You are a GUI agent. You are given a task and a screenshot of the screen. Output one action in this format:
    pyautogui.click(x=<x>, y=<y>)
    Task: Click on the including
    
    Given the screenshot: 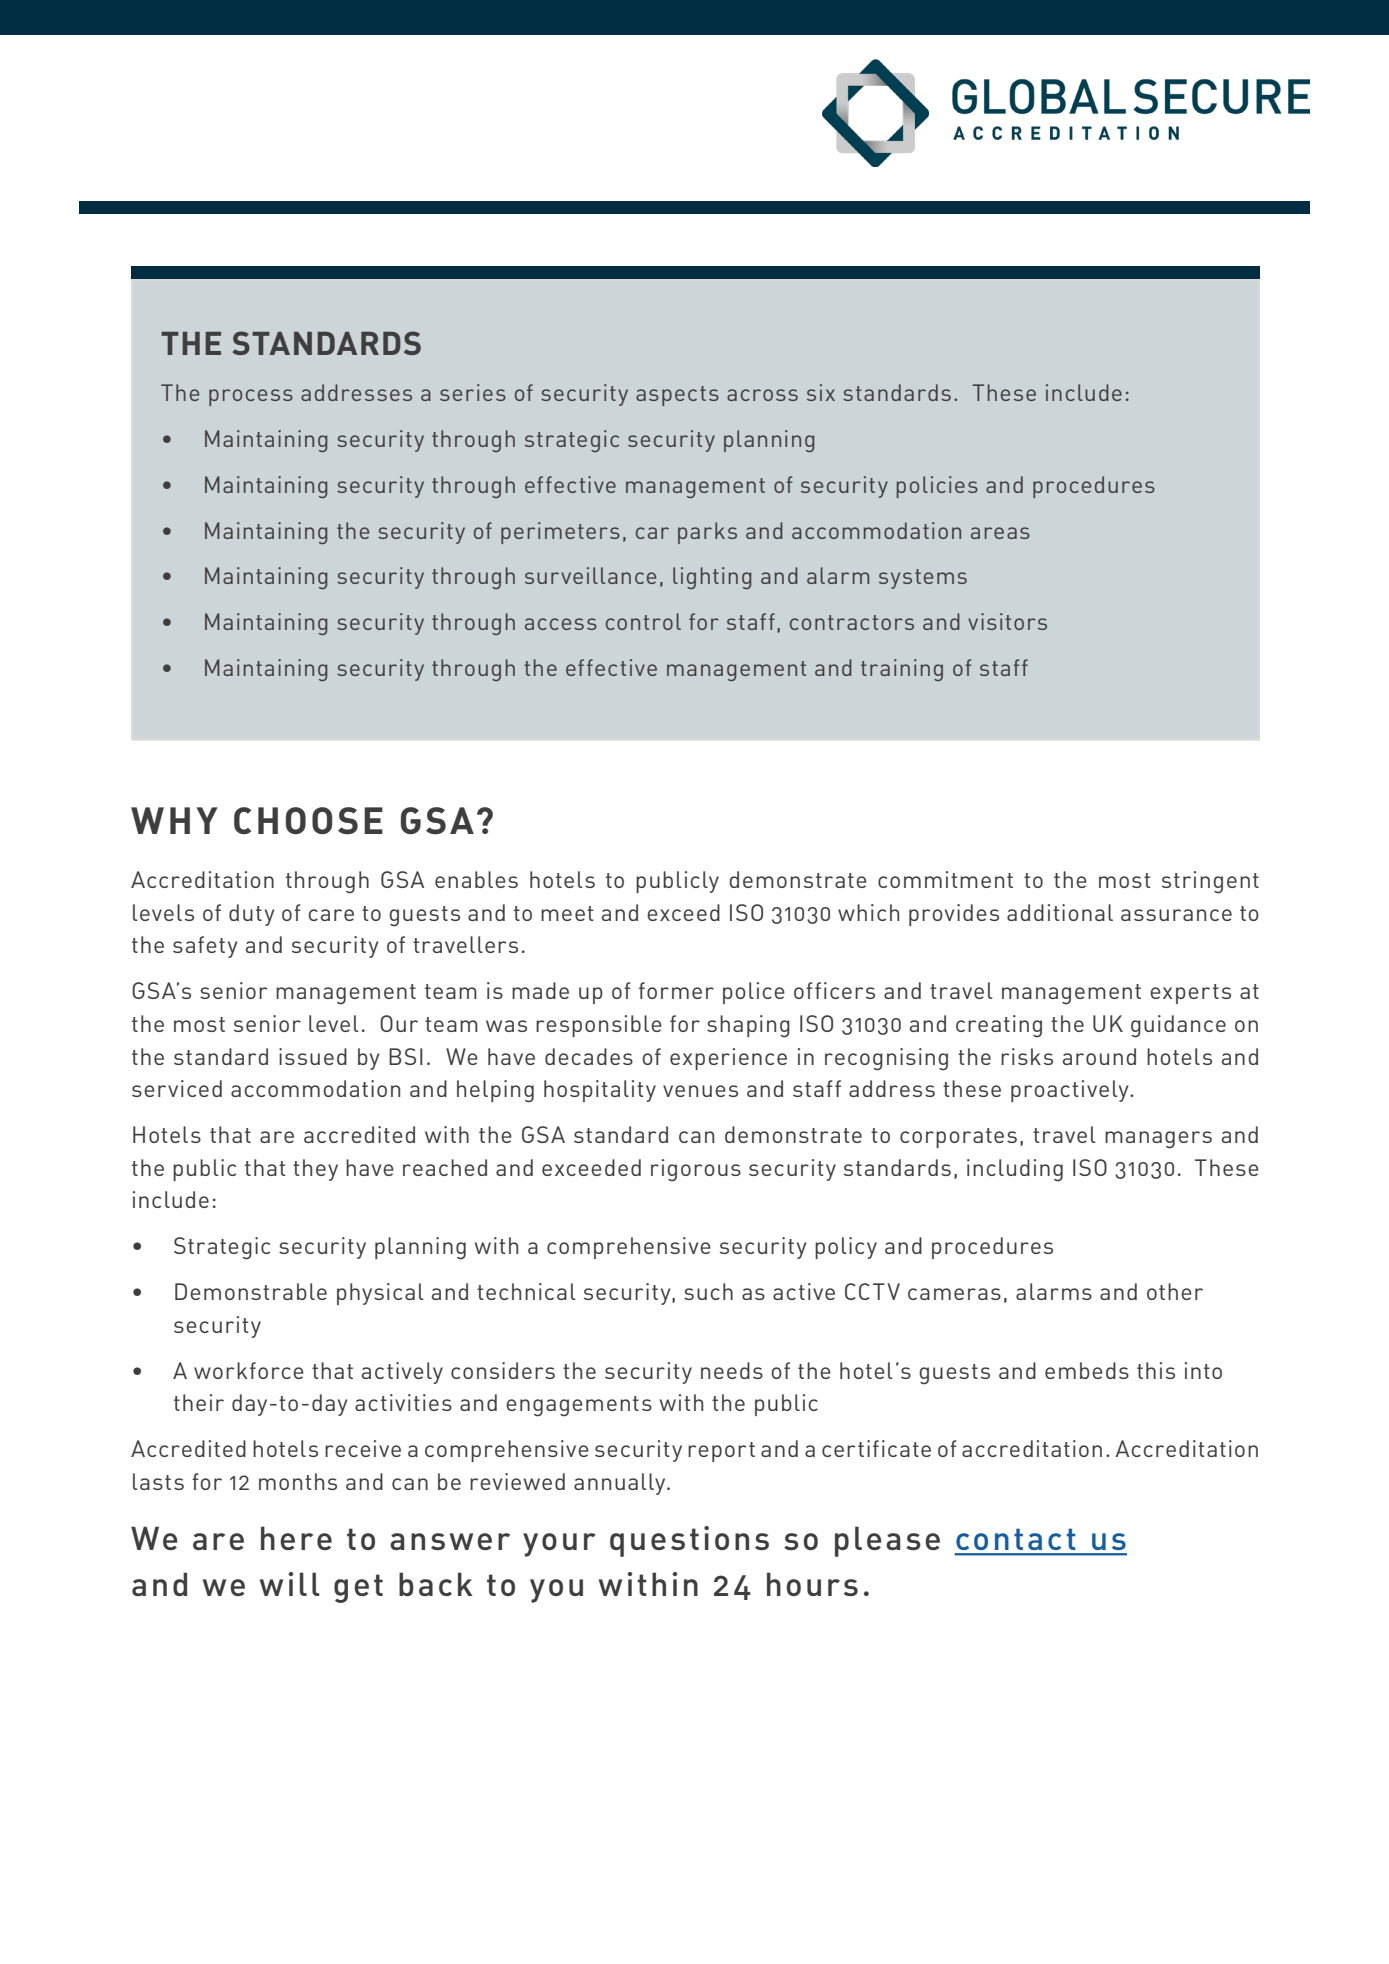 What is the action you would take?
    pyautogui.click(x=1015, y=1170)
